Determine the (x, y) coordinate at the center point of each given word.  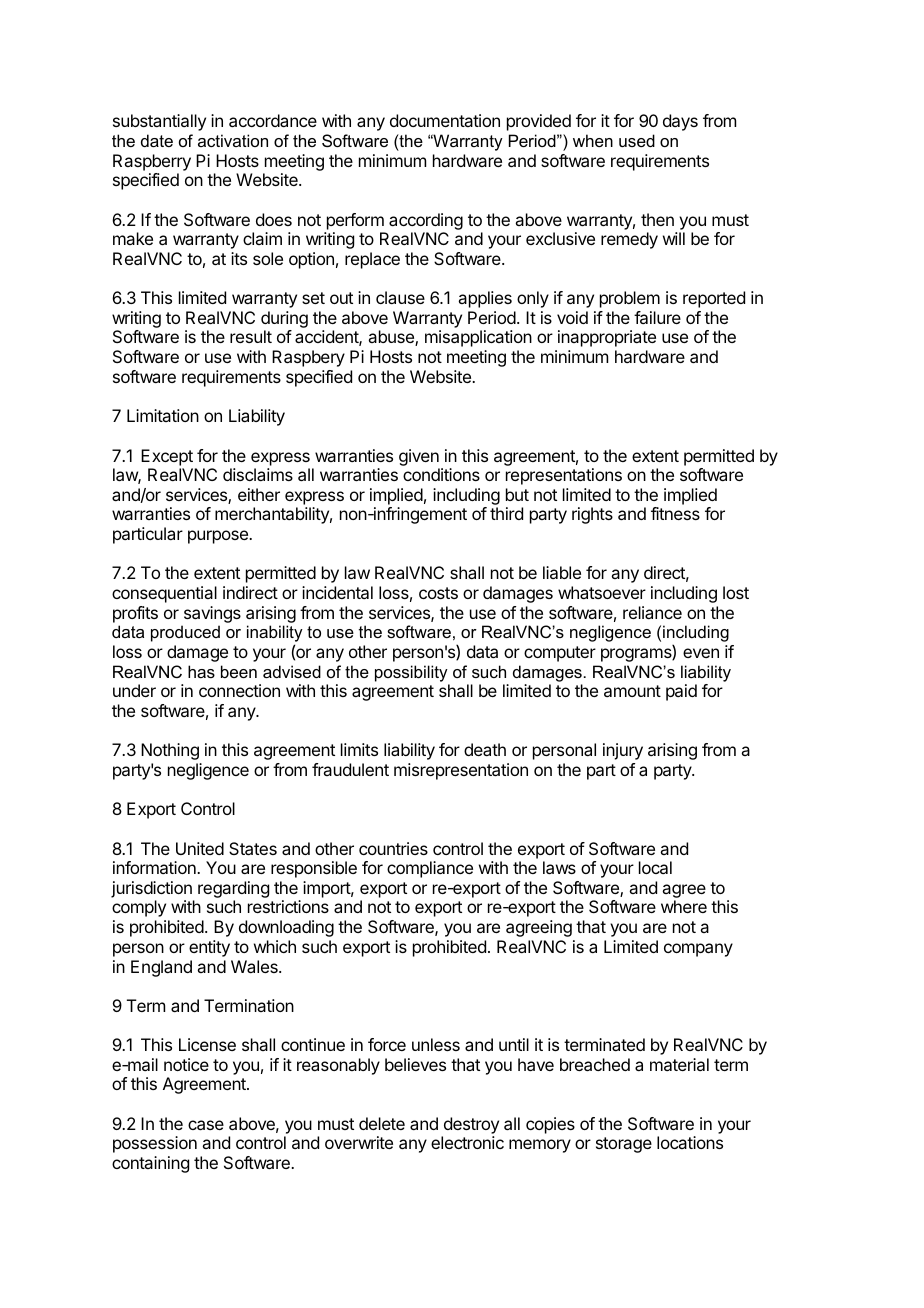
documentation (445, 120)
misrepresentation (461, 771)
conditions (441, 474)
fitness (675, 513)
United (200, 848)
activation (233, 140)
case (206, 1125)
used (637, 140)
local (655, 867)
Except (167, 457)
